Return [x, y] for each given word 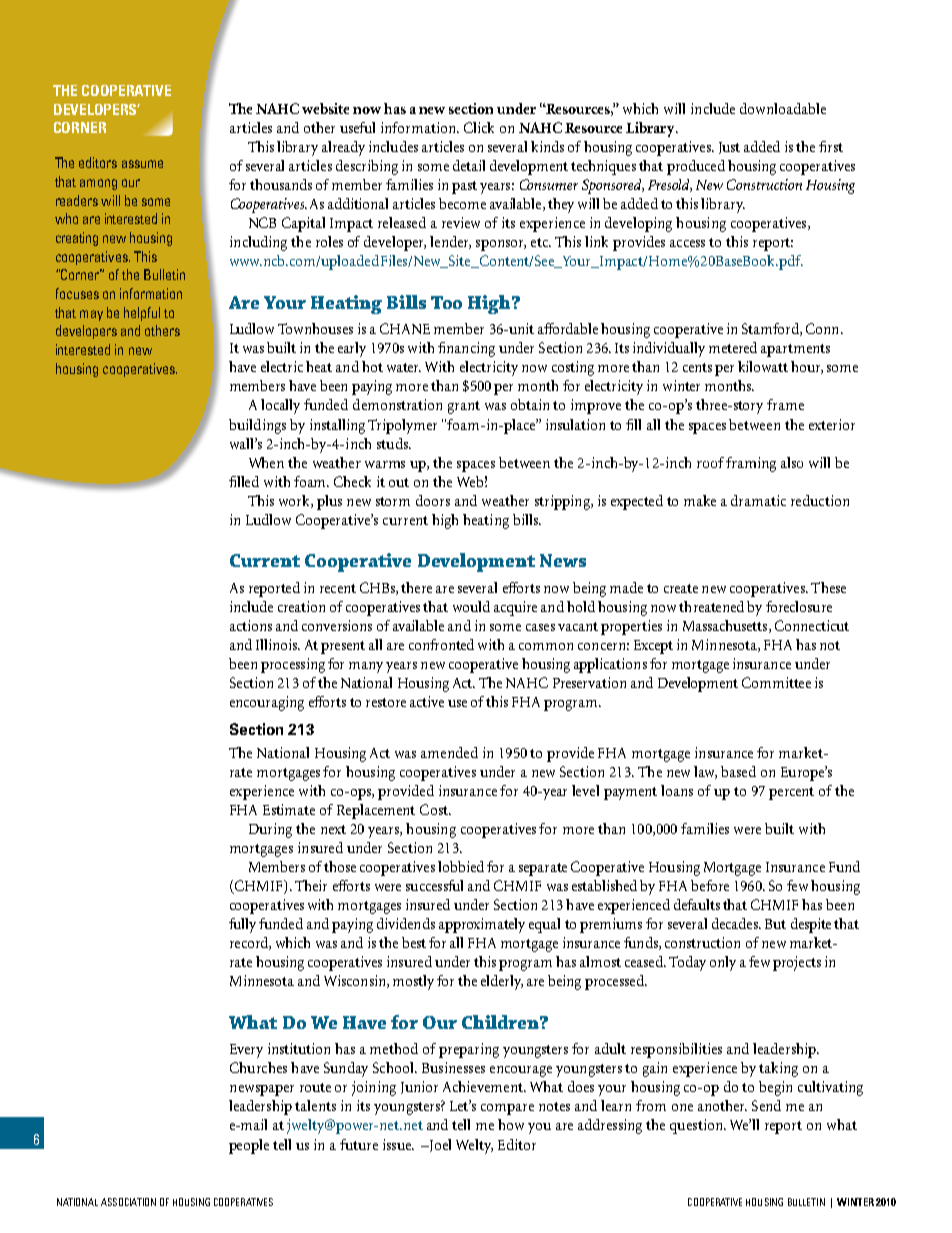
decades [736, 923]
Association [128, 1202]
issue [398, 1144]
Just [729, 148]
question [697, 1126]
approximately [482, 925]
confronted [441, 644]
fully [242, 925]
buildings [257, 426]
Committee [776, 682]
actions [251, 625]
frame [785, 404]
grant [464, 407]
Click [479, 127]
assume [142, 164]
